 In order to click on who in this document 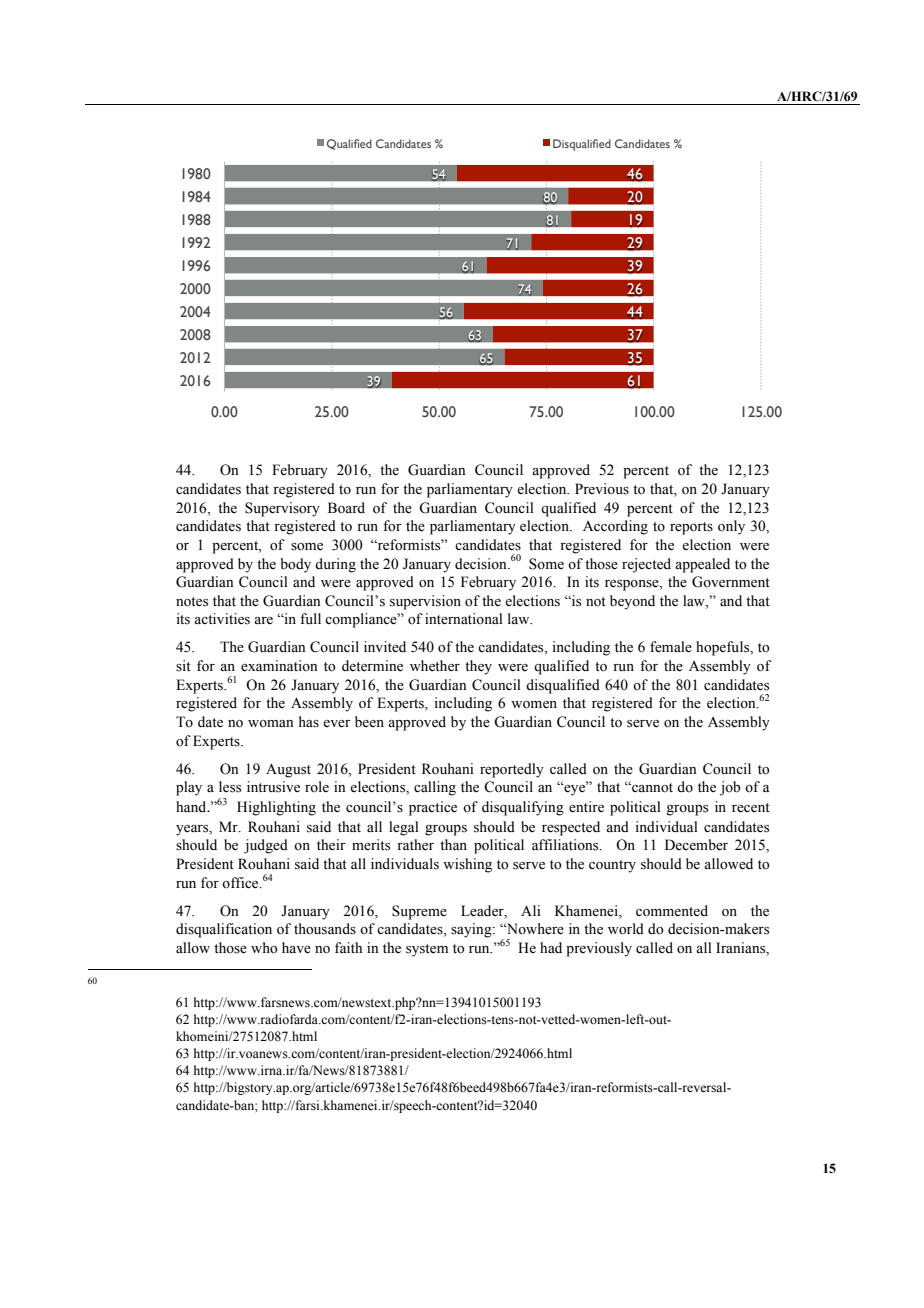, I will do `click(264, 948)`.
